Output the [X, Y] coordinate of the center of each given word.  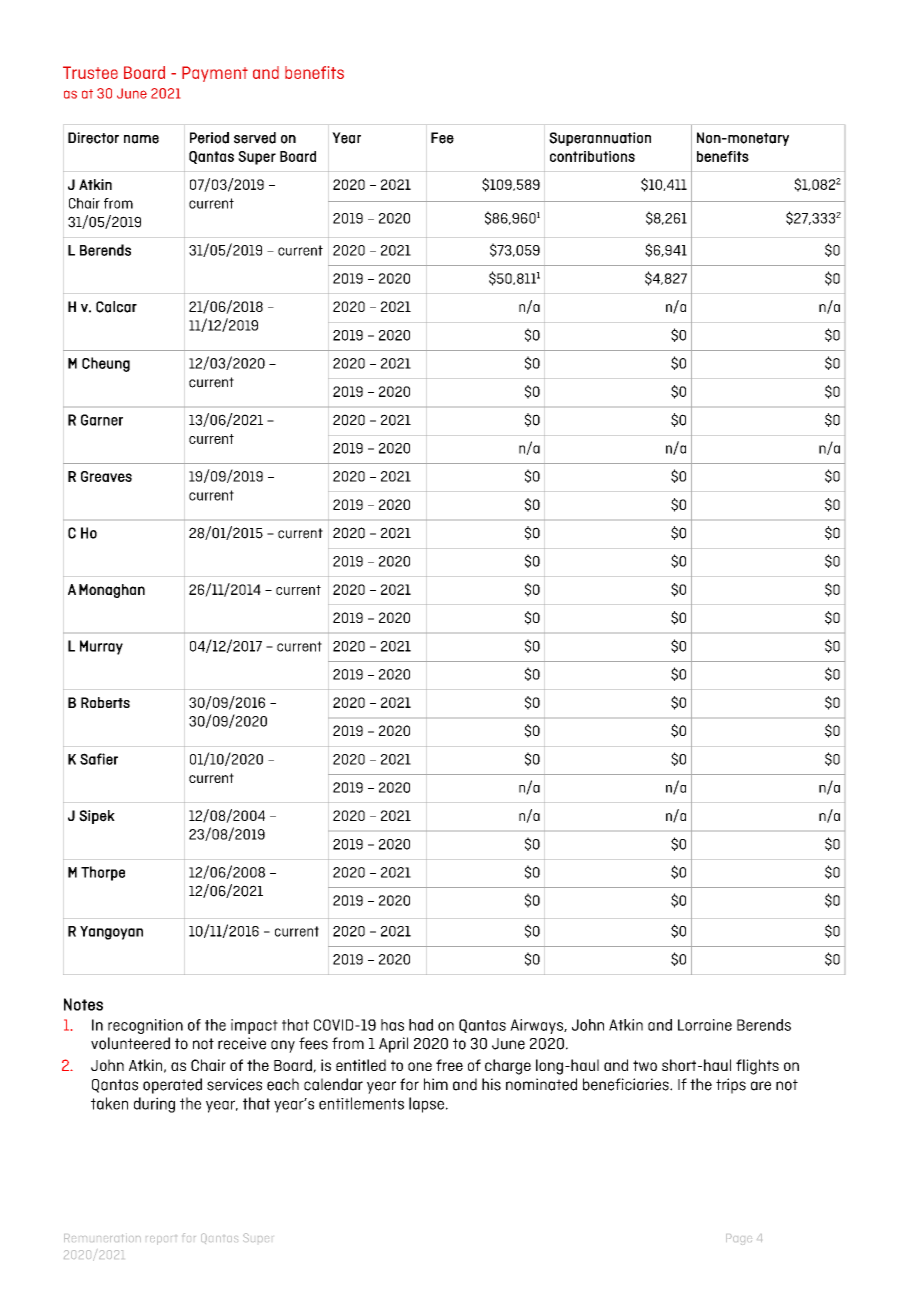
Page [739, 1239]
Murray [101, 647]
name [141, 139]
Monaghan [112, 591]
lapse [426, 1105]
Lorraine [705, 1025]
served [255, 138]
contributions [592, 156]
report [161, 1240]
